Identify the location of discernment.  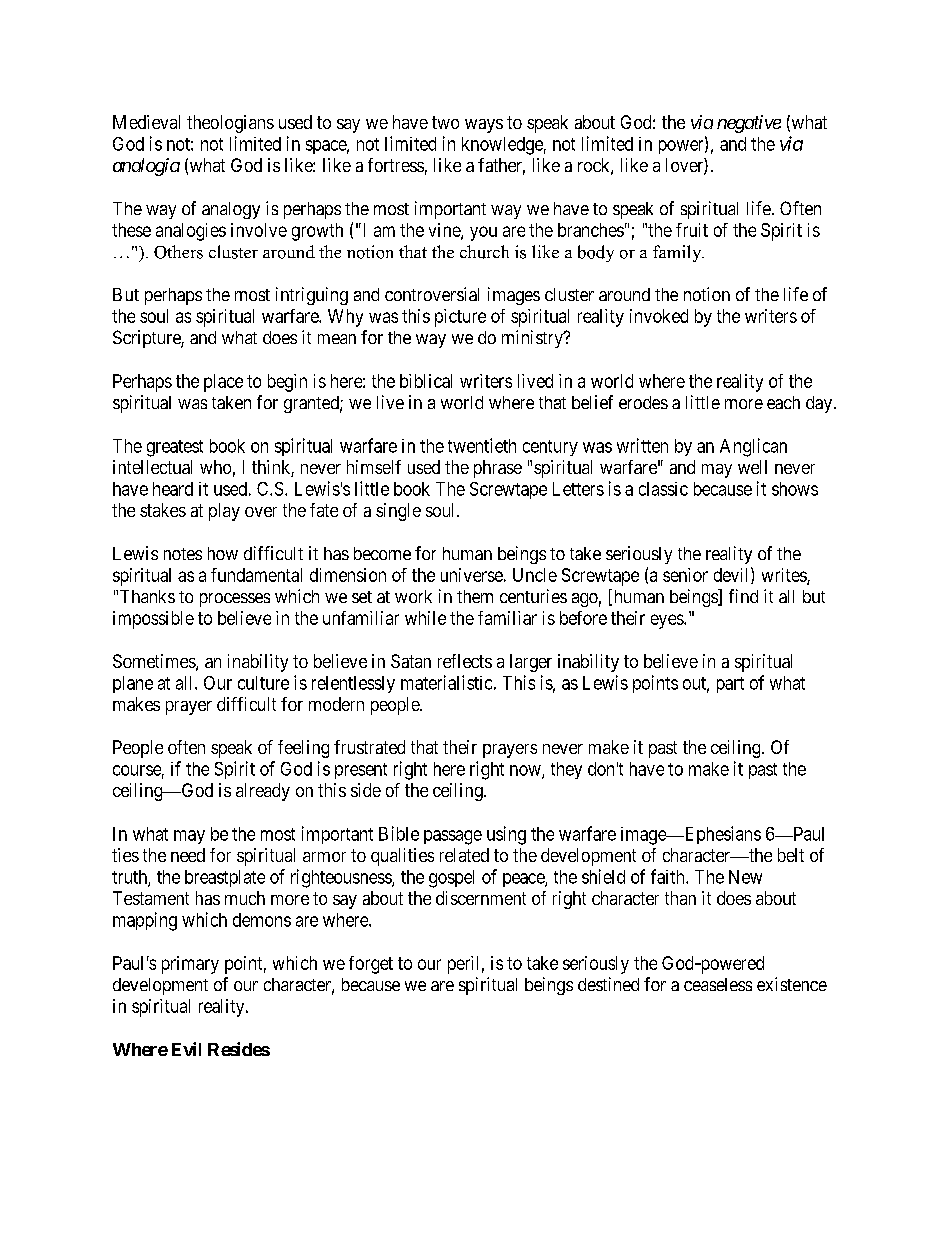
(481, 898).
